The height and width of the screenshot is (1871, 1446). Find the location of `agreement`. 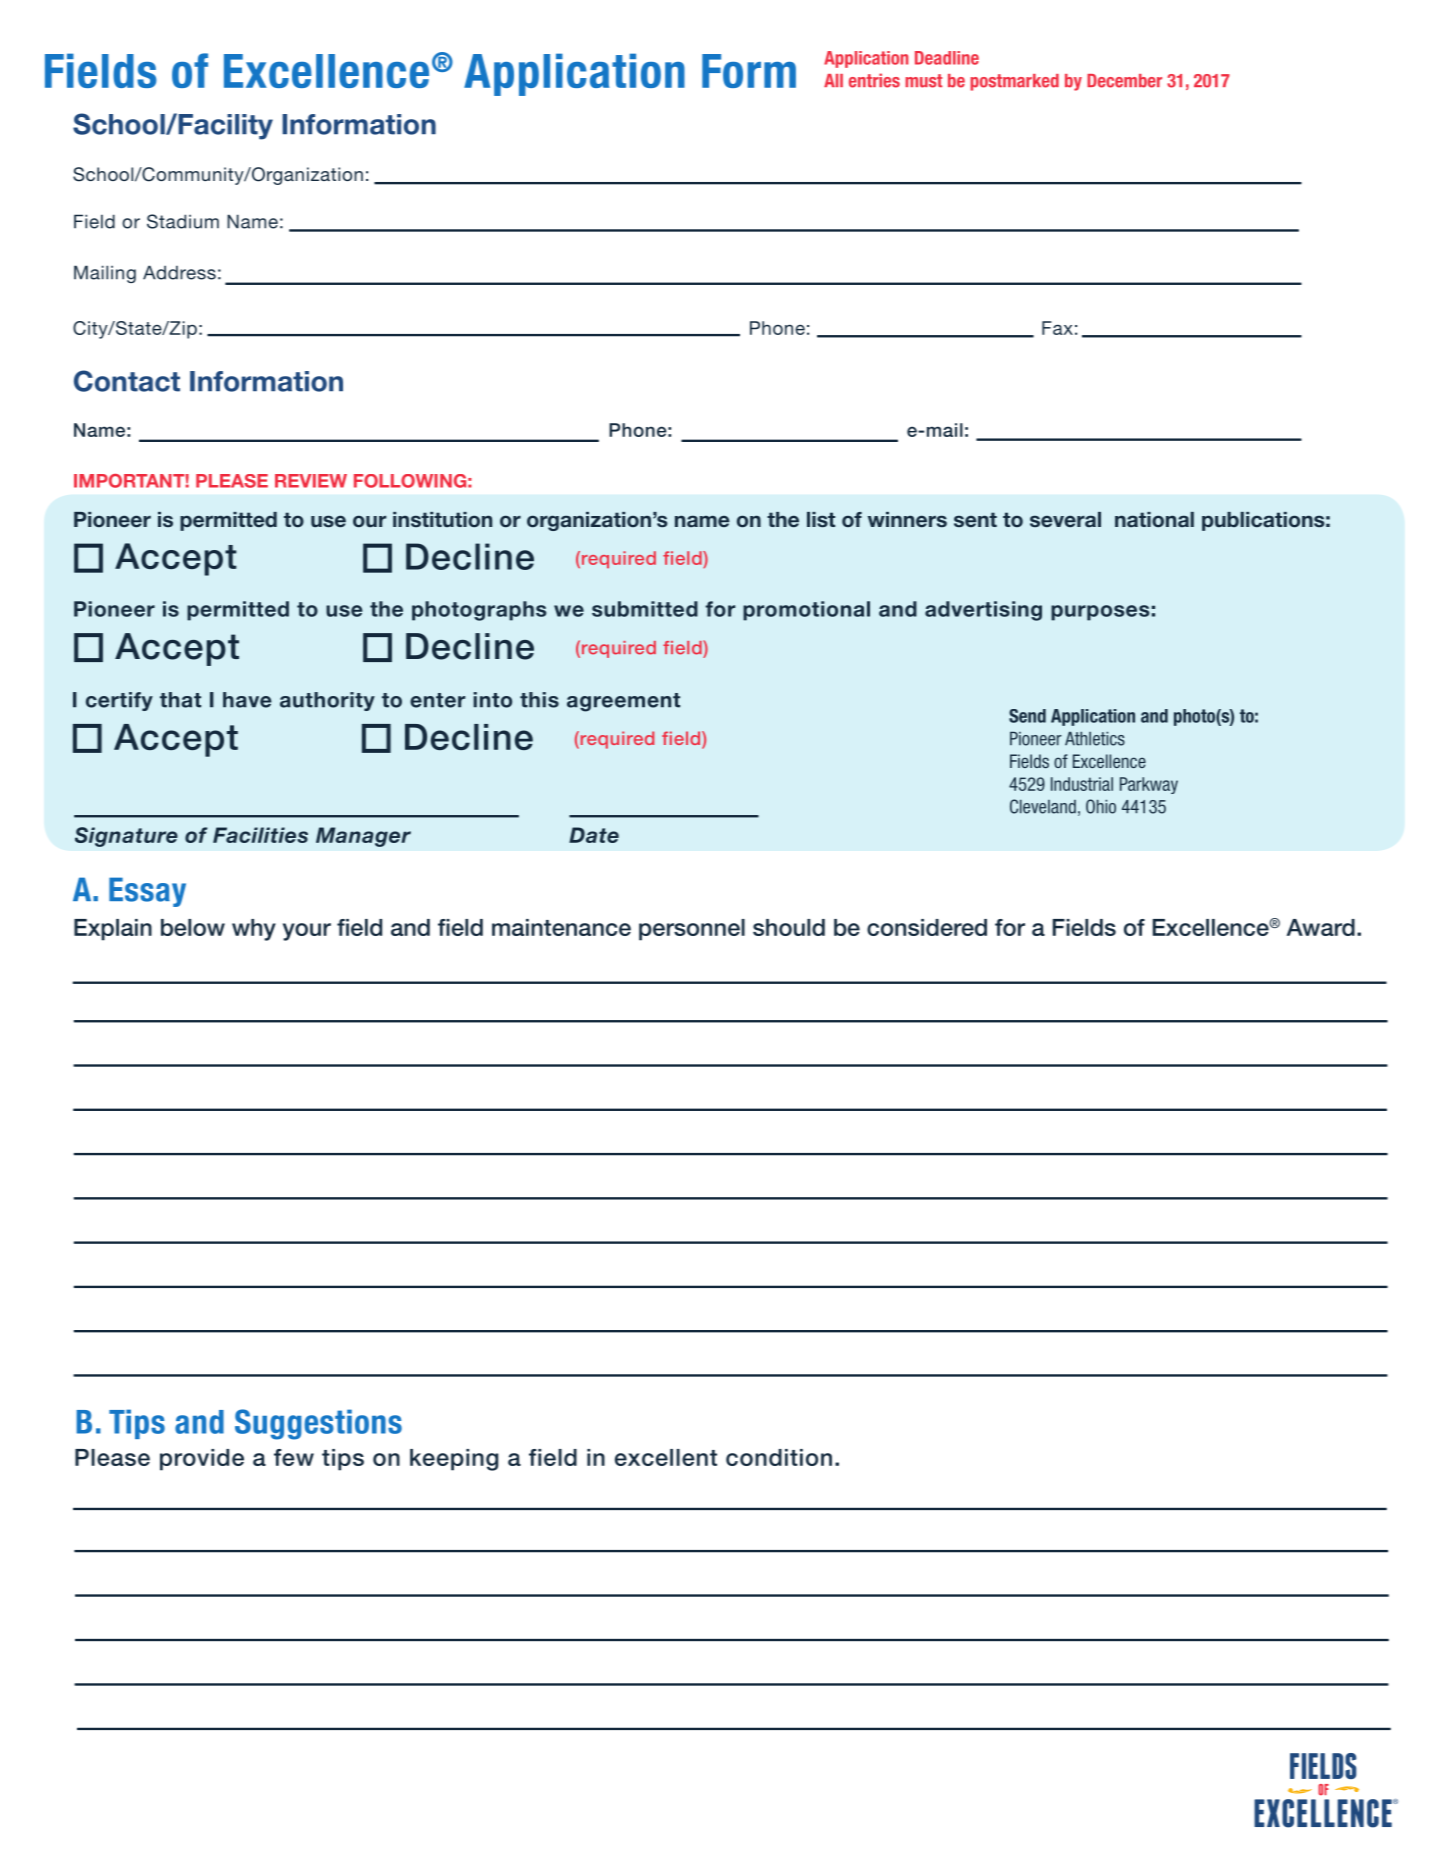

agreement is located at coordinates (623, 702).
